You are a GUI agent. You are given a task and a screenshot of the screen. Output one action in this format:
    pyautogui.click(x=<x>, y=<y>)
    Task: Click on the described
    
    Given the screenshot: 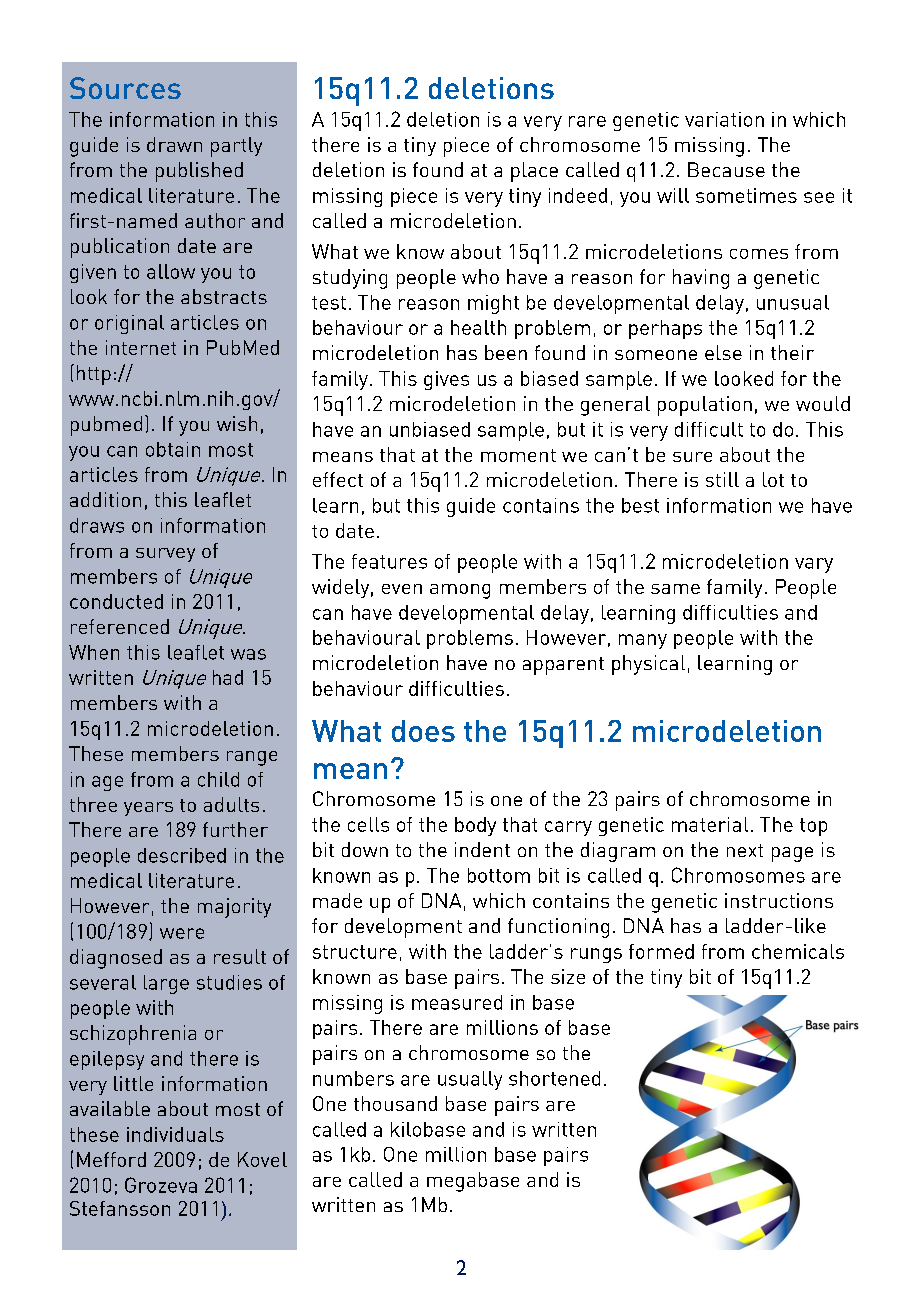 What is the action you would take?
    pyautogui.click(x=182, y=855)
